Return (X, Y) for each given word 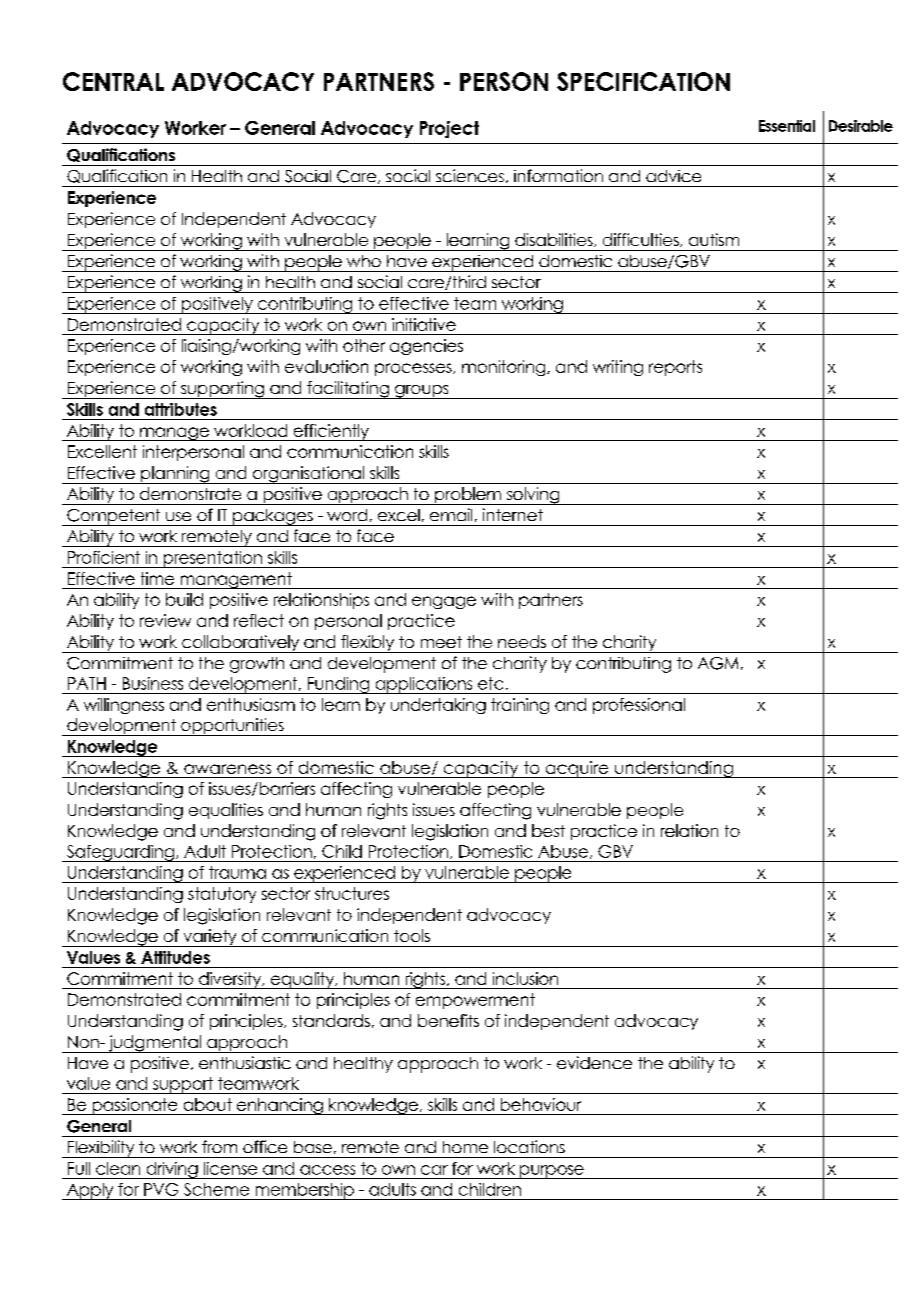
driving (172, 1170)
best (548, 830)
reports (675, 368)
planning (175, 475)
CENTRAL (113, 81)
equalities (226, 811)
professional (639, 706)
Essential (787, 126)
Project (449, 129)
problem (468, 496)
